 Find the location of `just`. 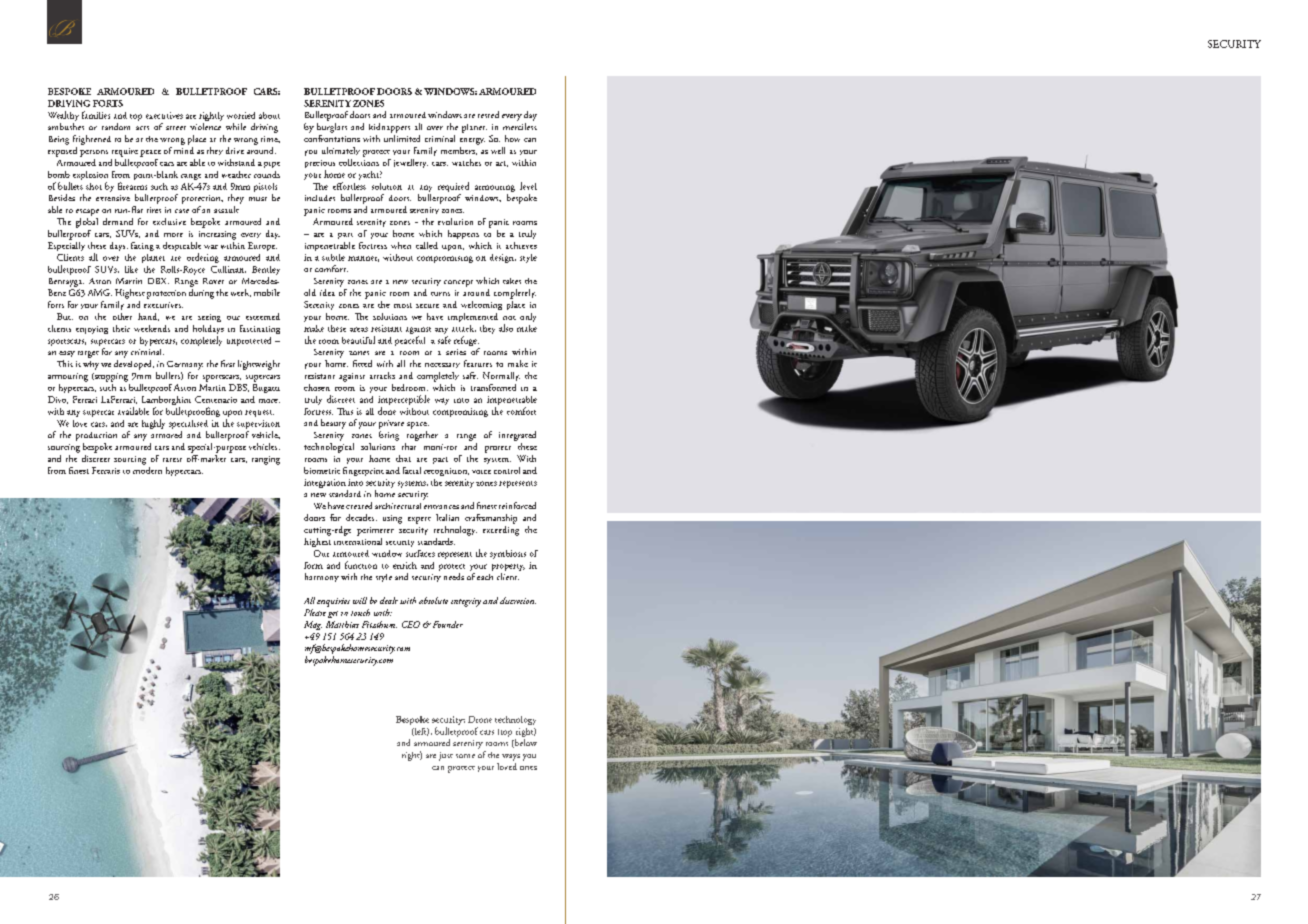

just is located at coordinates (446, 756).
